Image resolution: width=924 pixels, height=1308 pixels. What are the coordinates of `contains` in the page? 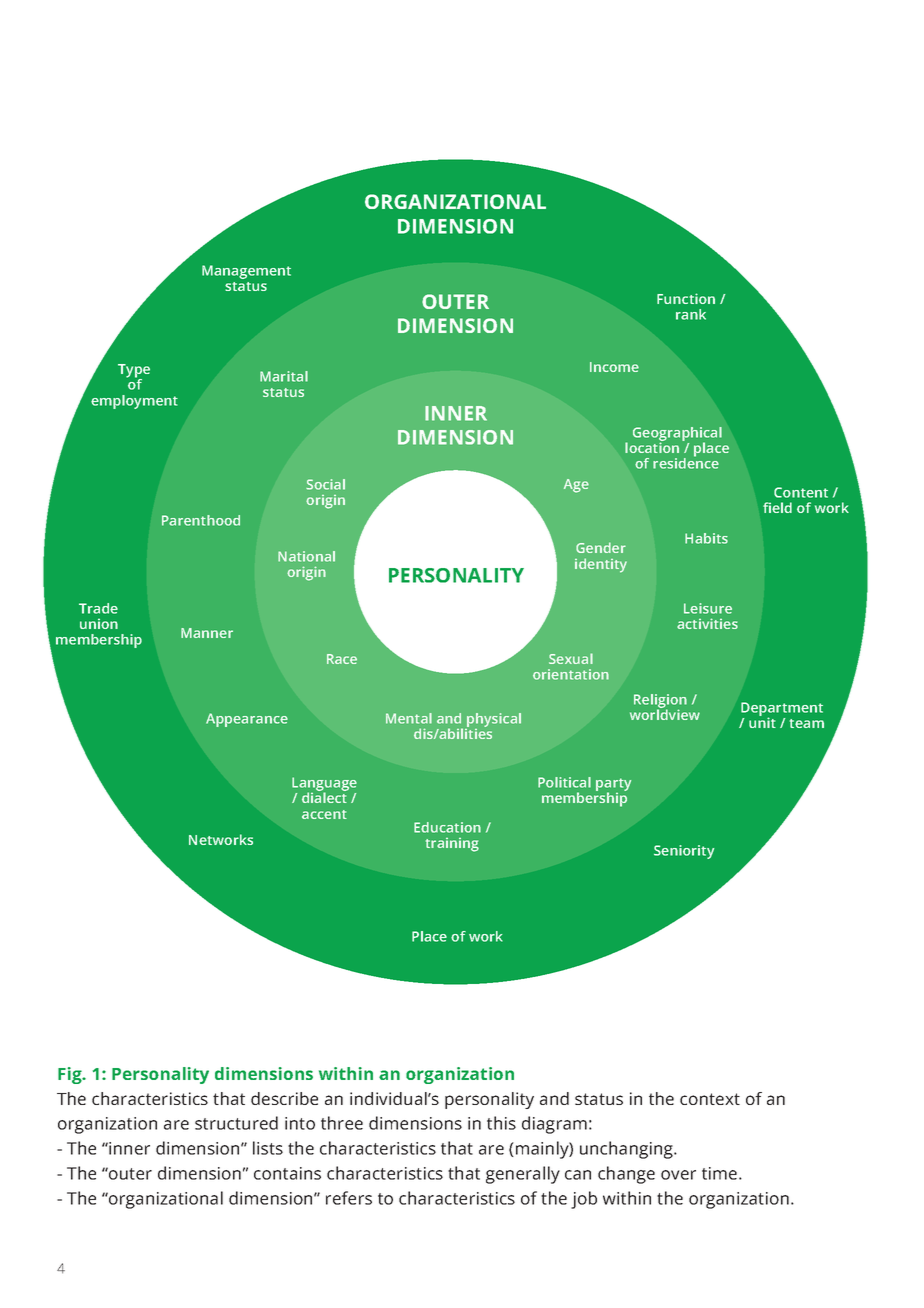 It's located at (287, 1173).
